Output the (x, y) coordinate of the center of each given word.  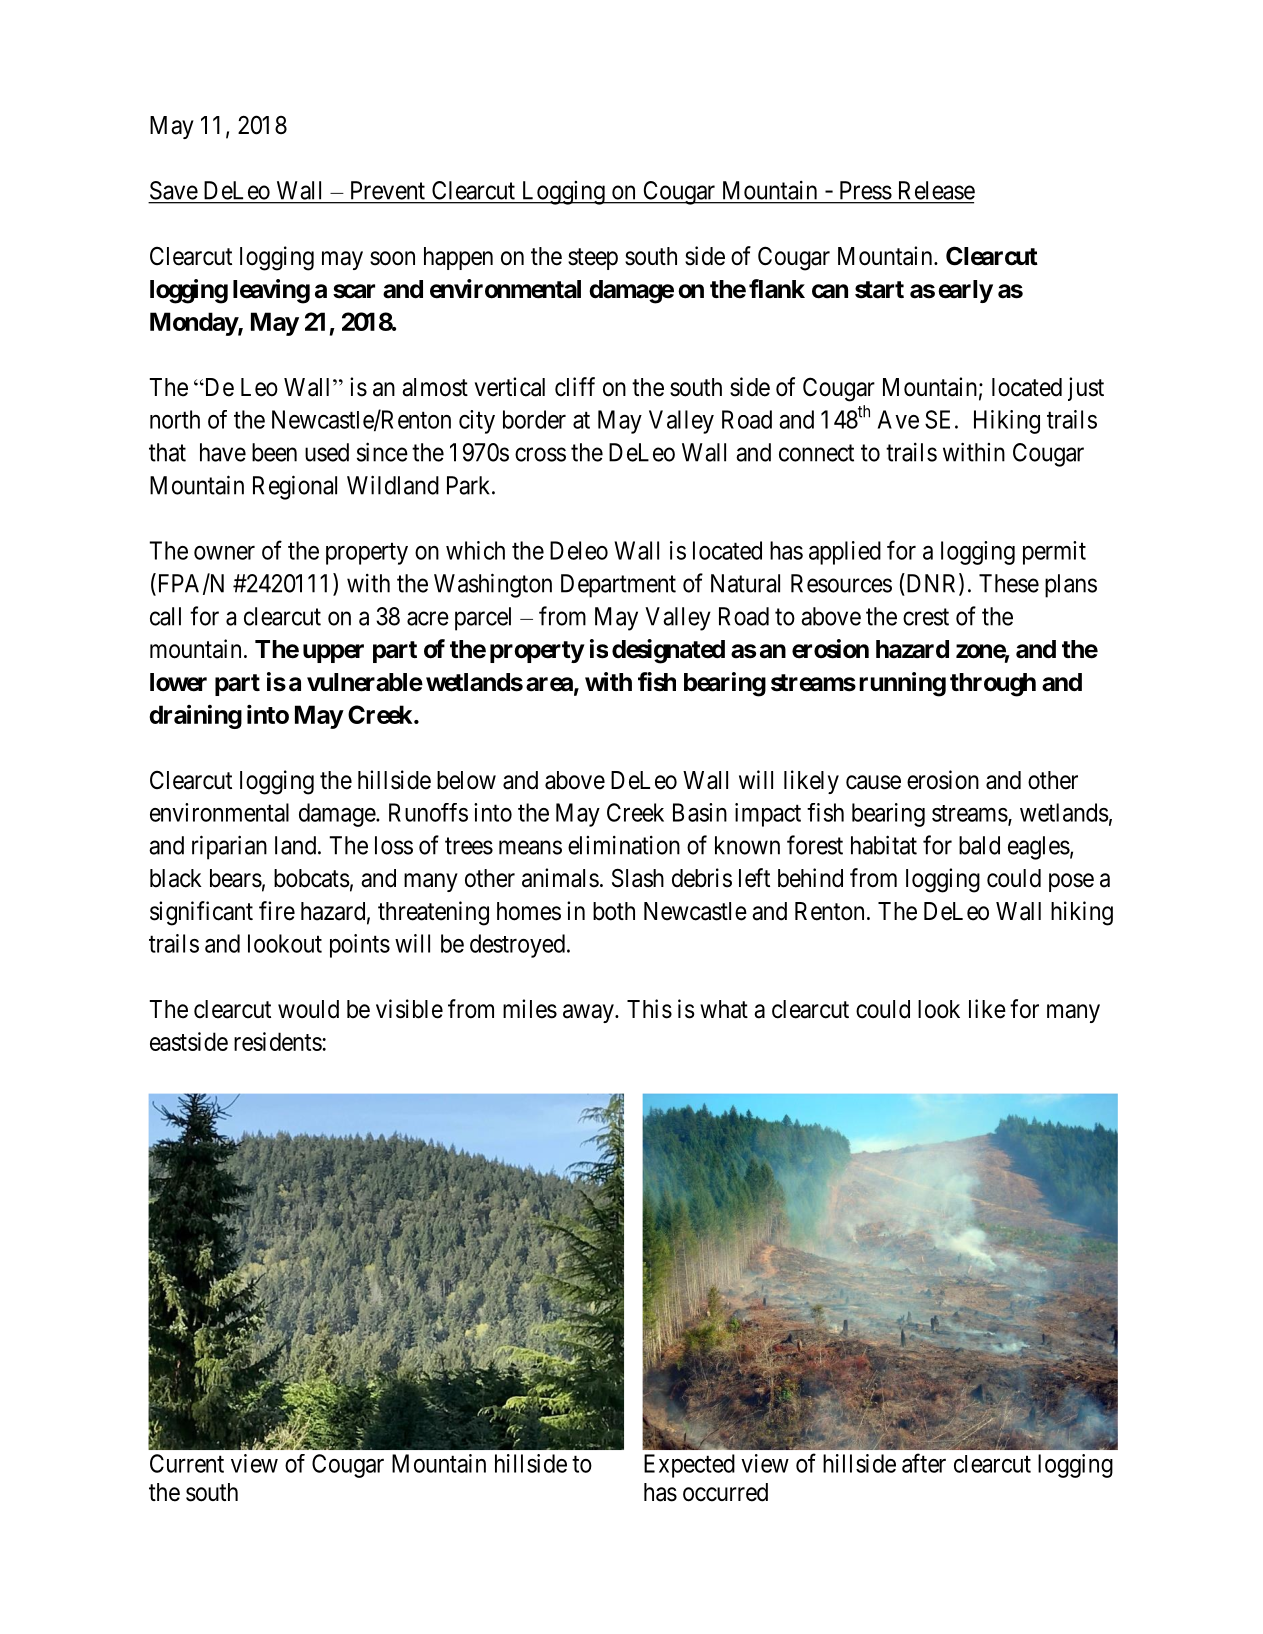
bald (979, 845)
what (724, 1009)
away (589, 1013)
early (965, 291)
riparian (229, 847)
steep (593, 259)
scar (354, 291)
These (1009, 583)
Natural (745, 583)
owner (224, 553)
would (308, 1009)
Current (187, 1463)
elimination (624, 845)
